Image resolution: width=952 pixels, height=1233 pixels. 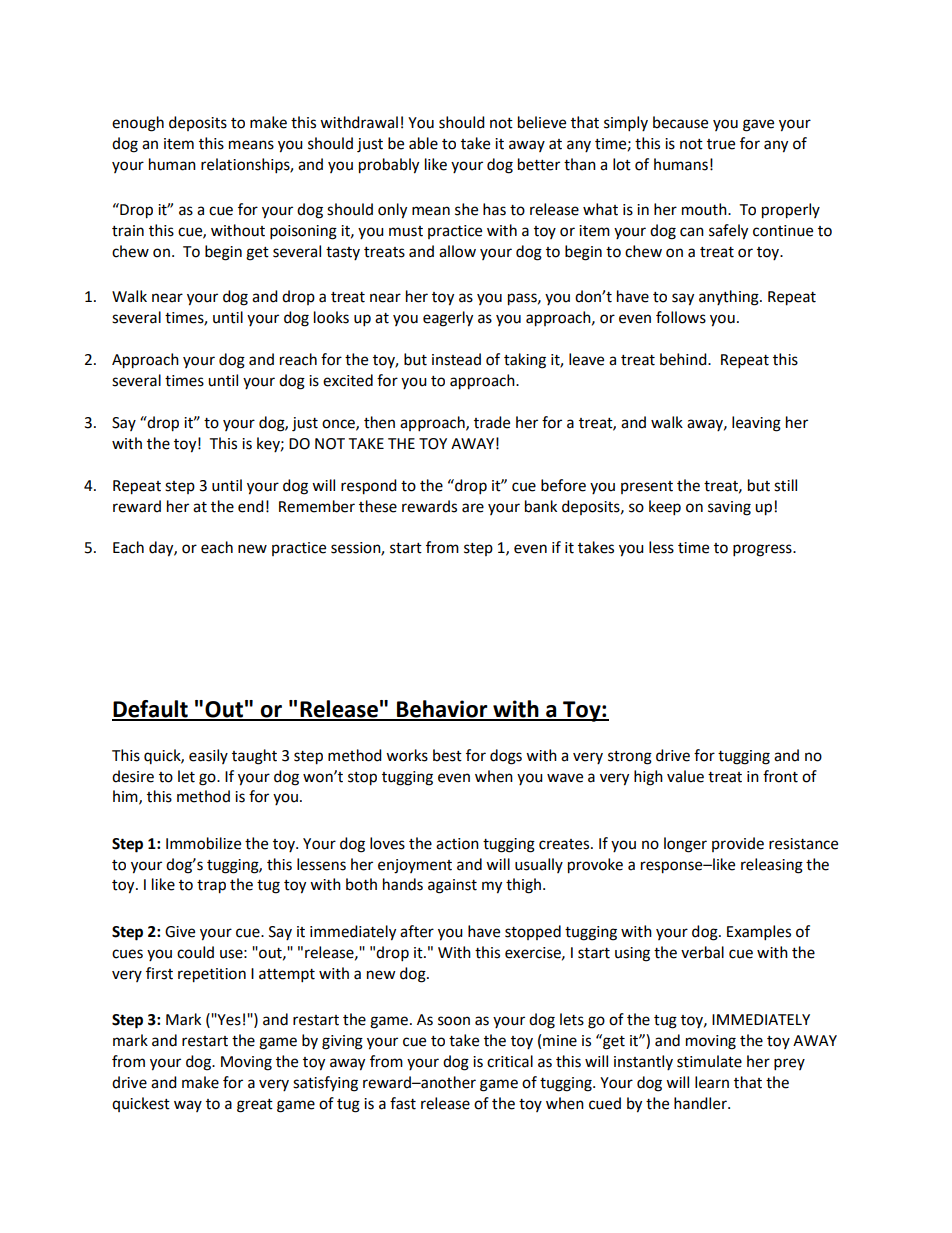 What do you see at coordinates (447, 755) in the document?
I see `best` at bounding box center [447, 755].
